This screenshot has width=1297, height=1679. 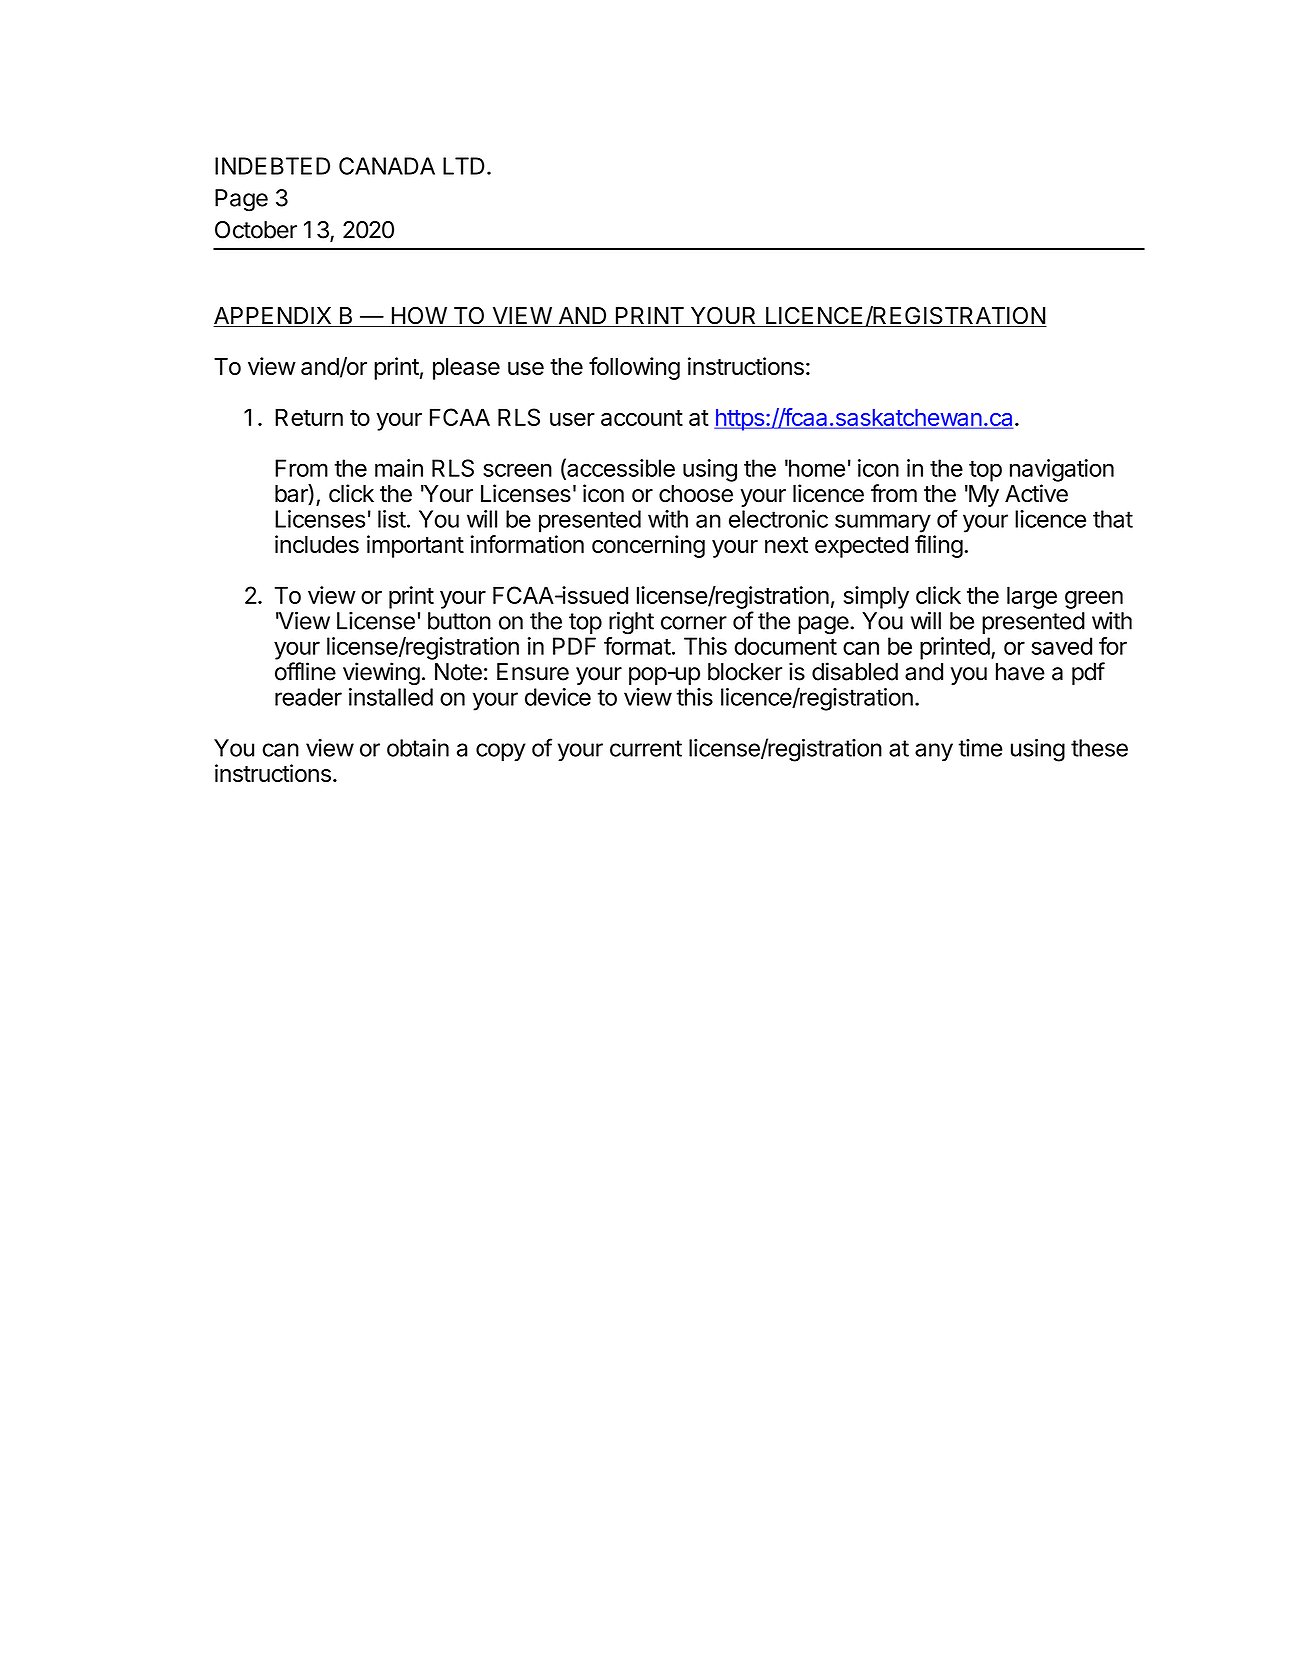 I want to click on following, so click(x=634, y=368).
